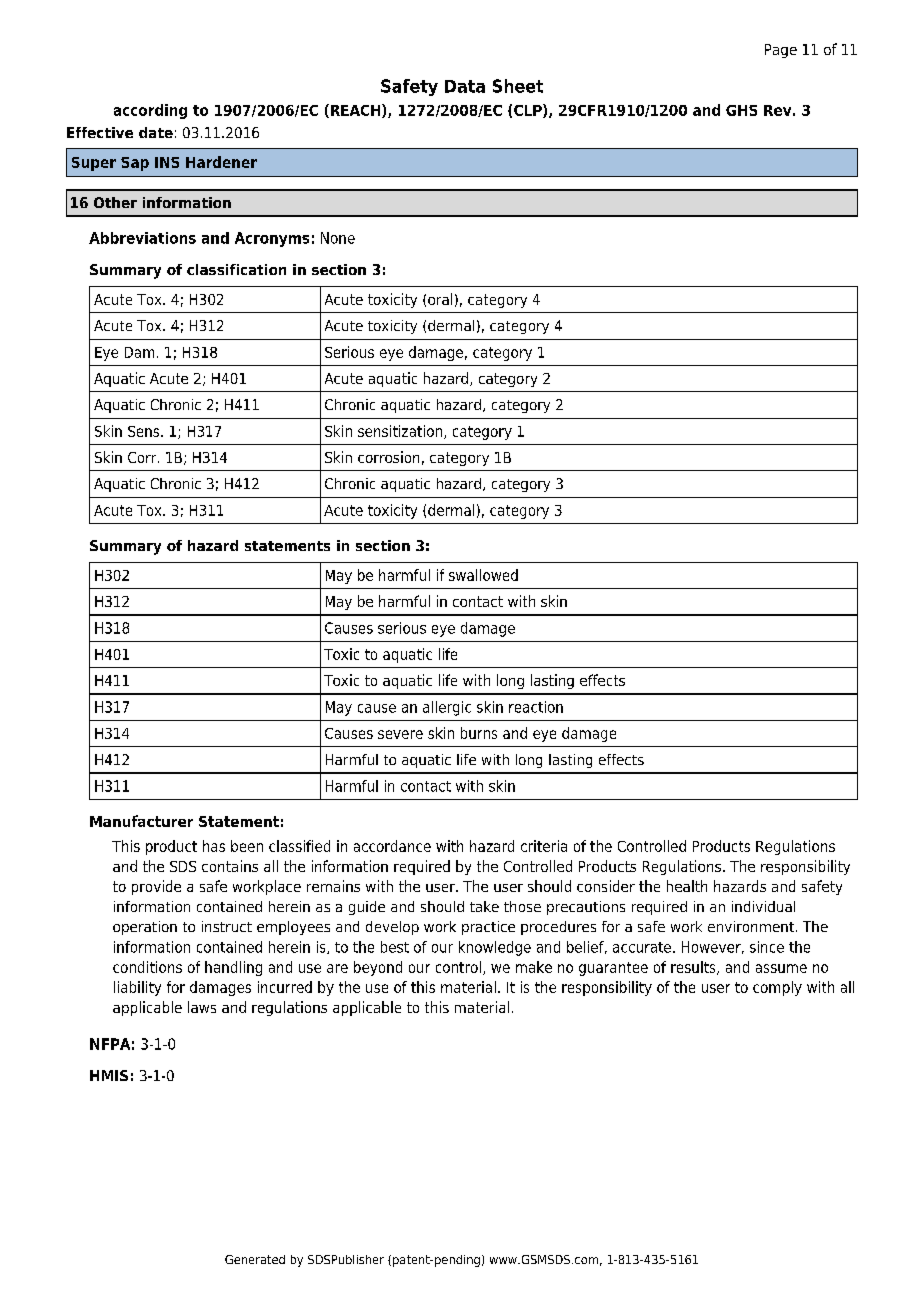 The width and height of the image is (924, 1308). I want to click on Generated, so click(255, 1259).
